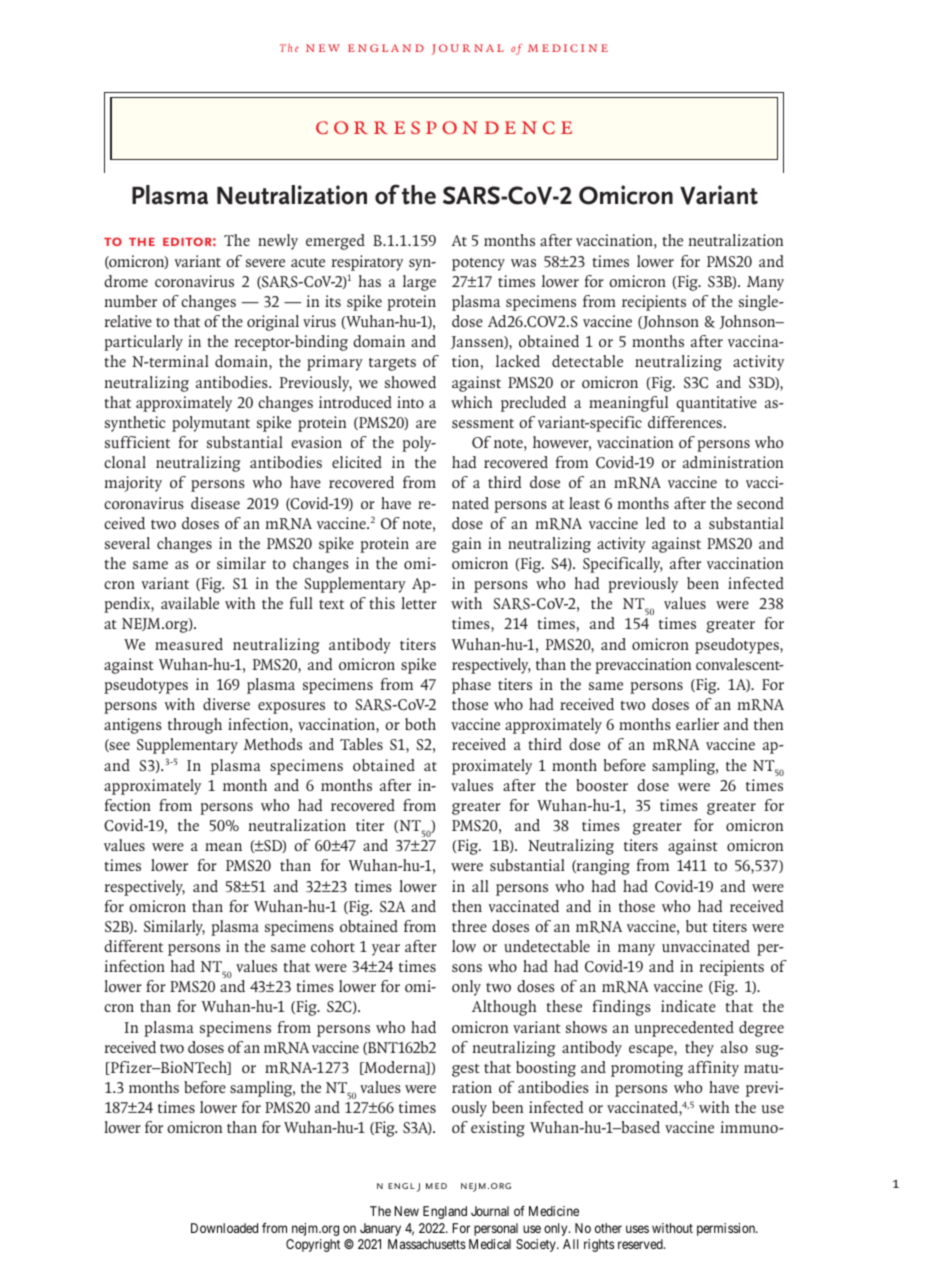 Image resolution: width=952 pixels, height=1270 pixels. I want to click on earlier, so click(697, 724).
